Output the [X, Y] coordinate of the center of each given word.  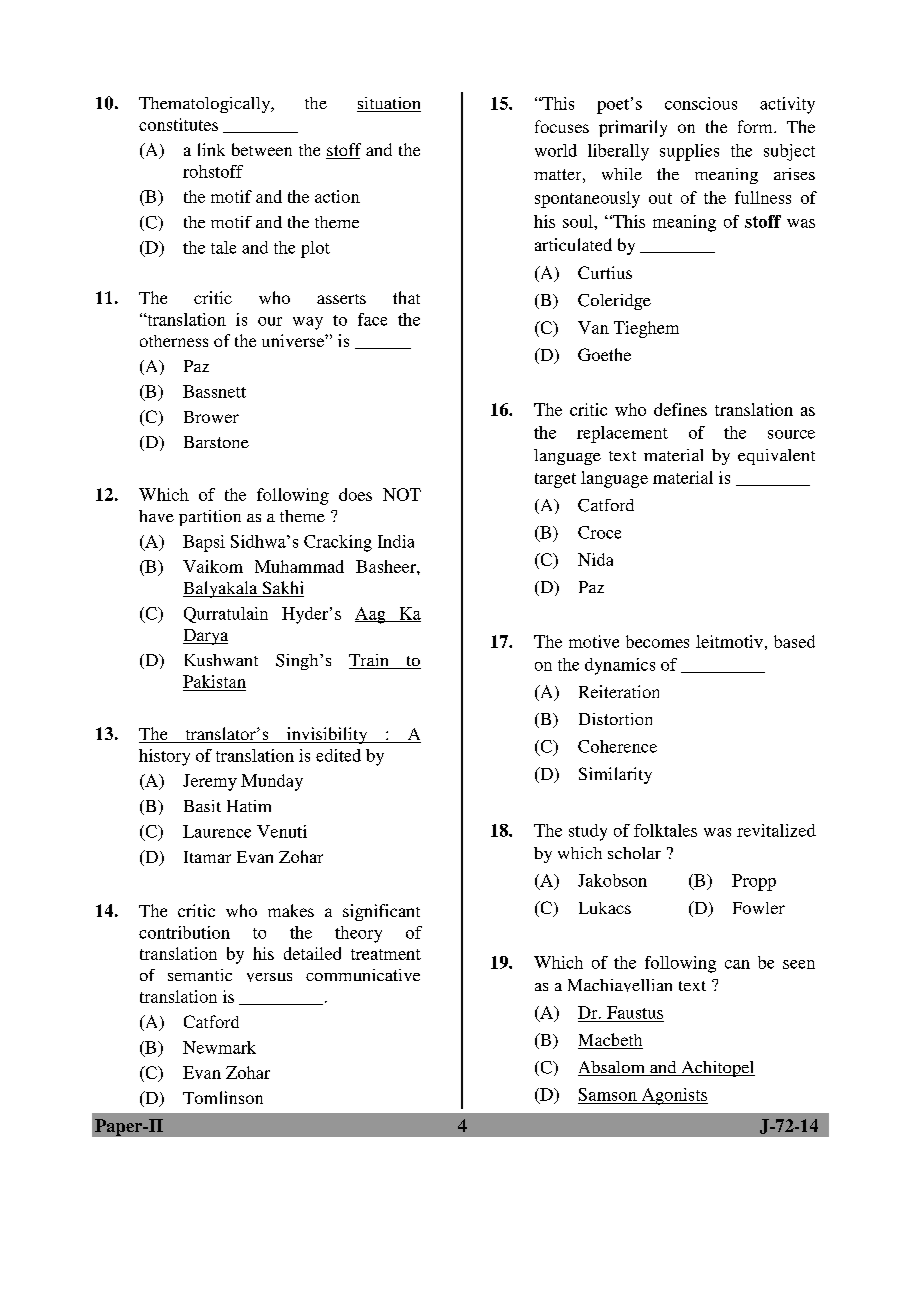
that [406, 297]
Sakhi [282, 589]
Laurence [217, 831]
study [588, 832]
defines [680, 409]
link [211, 149]
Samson [608, 1094]
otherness [174, 341]
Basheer [387, 566]
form [756, 126]
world [556, 150]
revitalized [776, 830]
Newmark [219, 1047]
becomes [657, 641]
